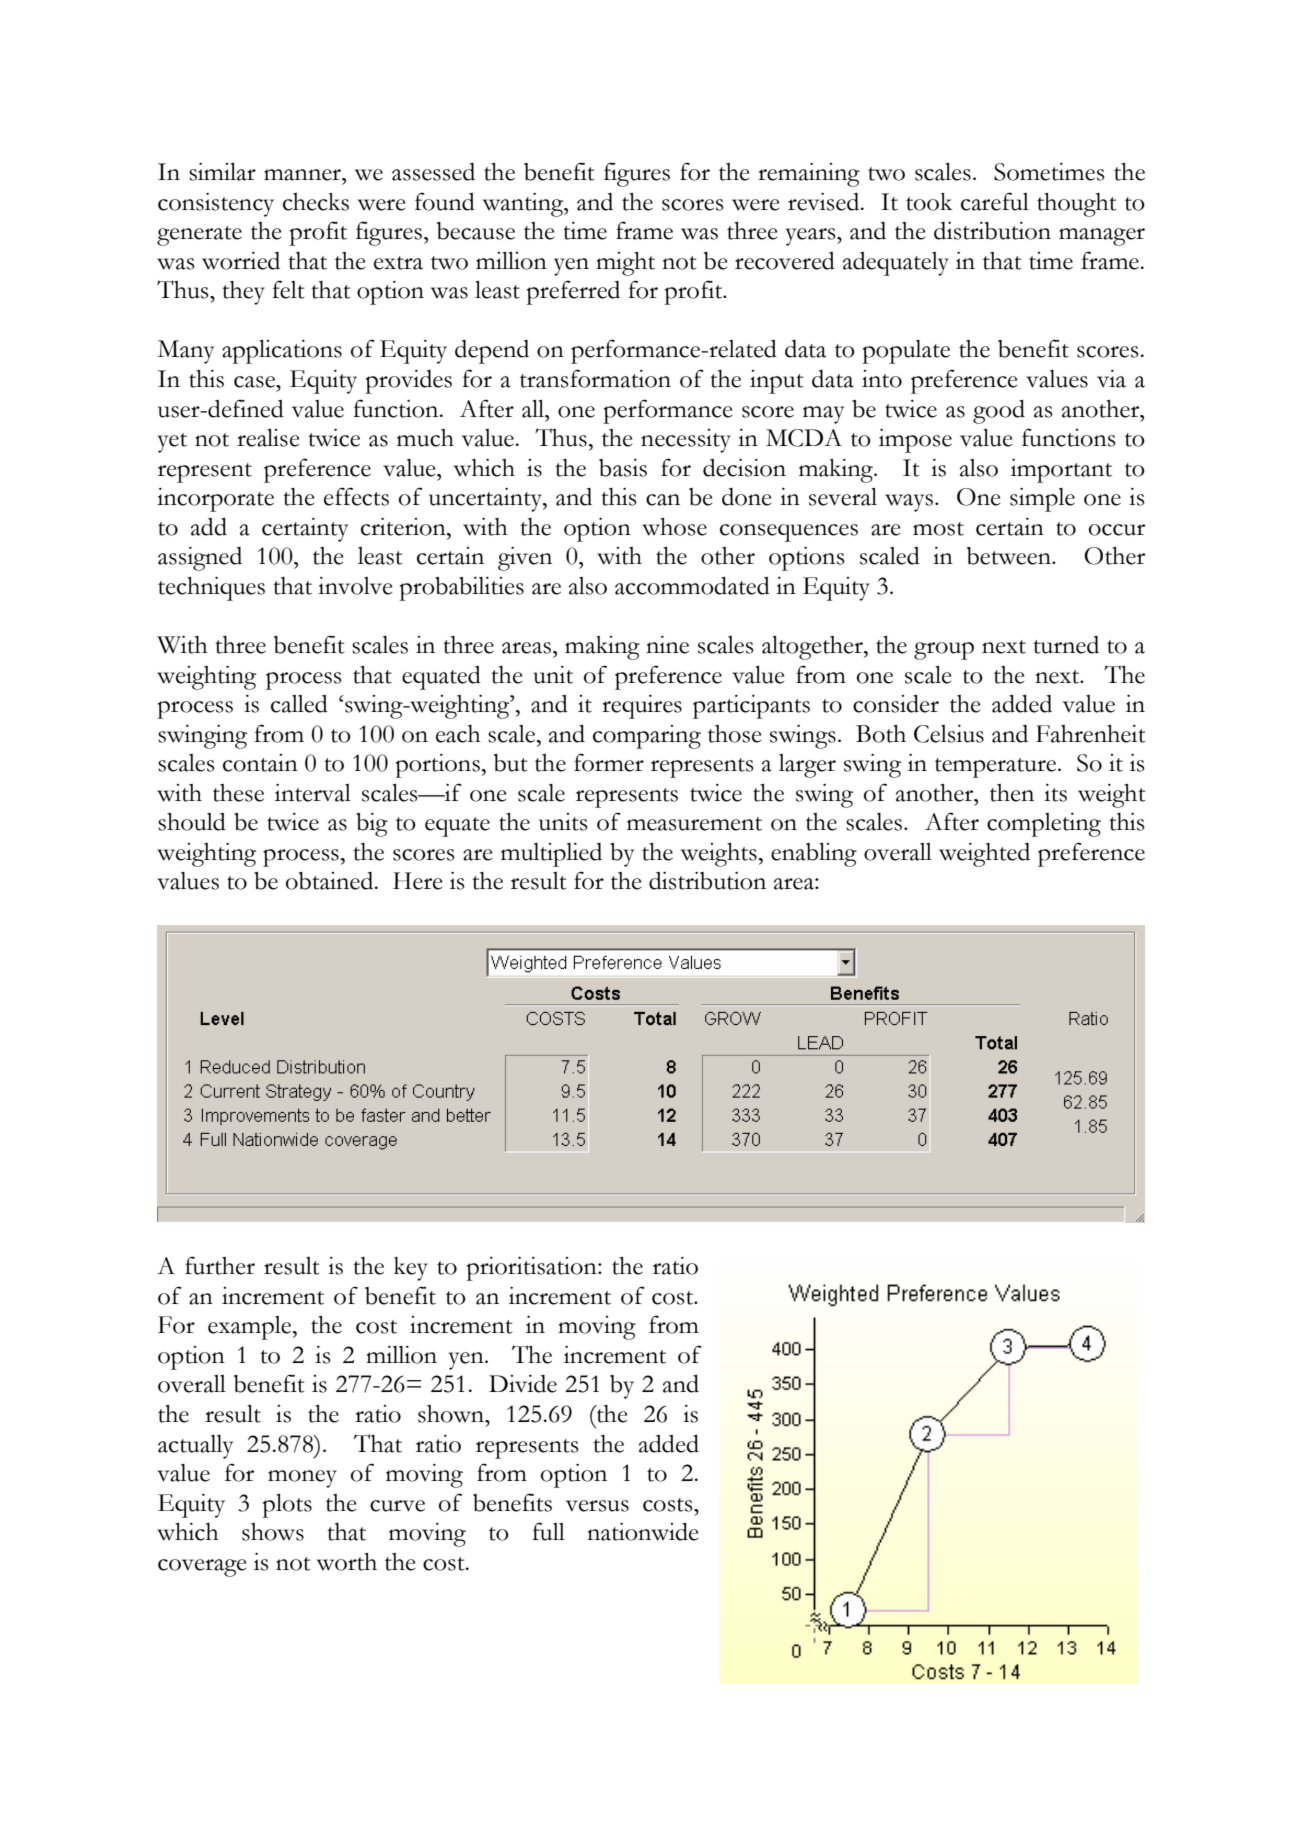  Describe the element at coordinates (694, 824) in the image. I see `measurement` at that location.
